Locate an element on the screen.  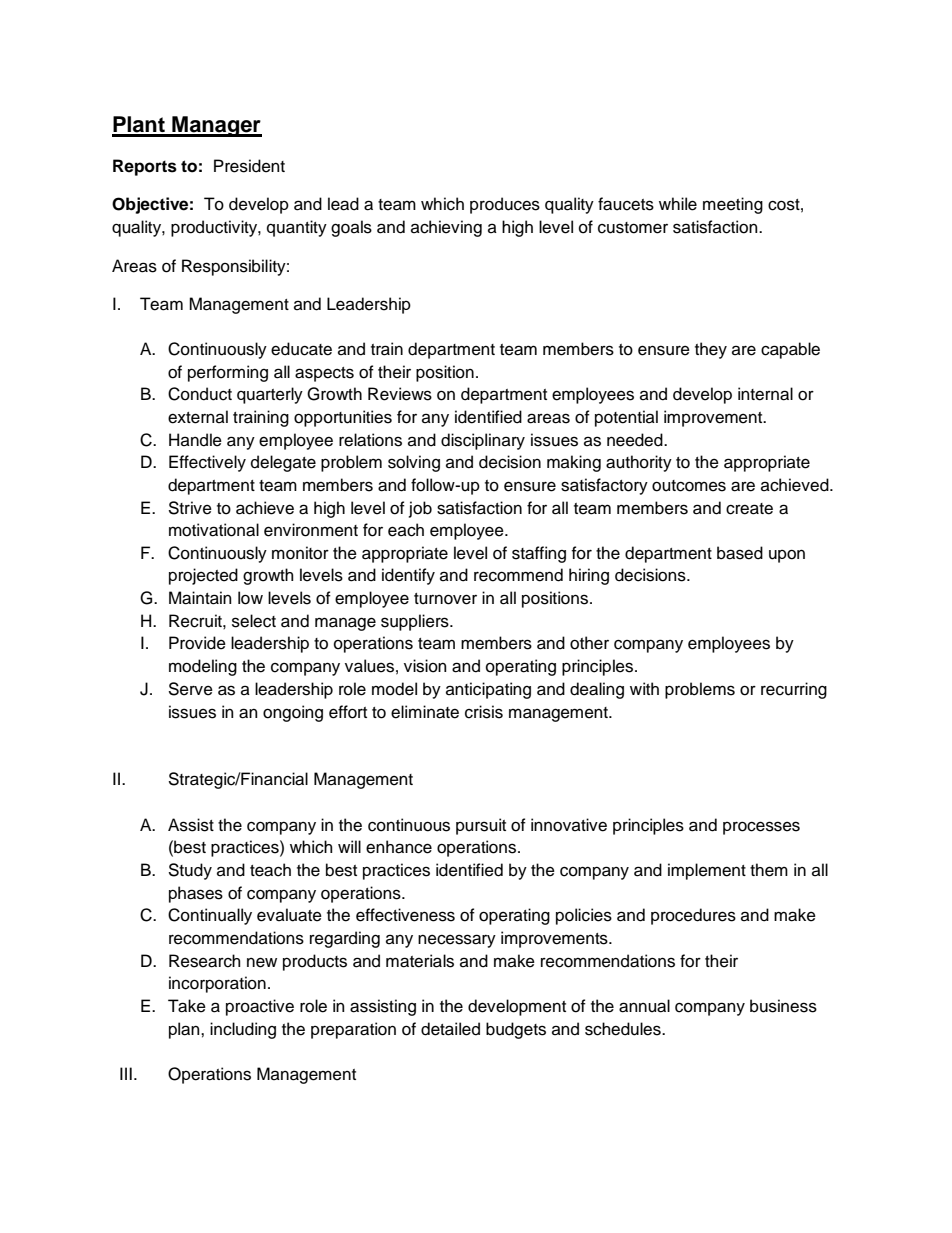
including is located at coordinates (243, 1030).
